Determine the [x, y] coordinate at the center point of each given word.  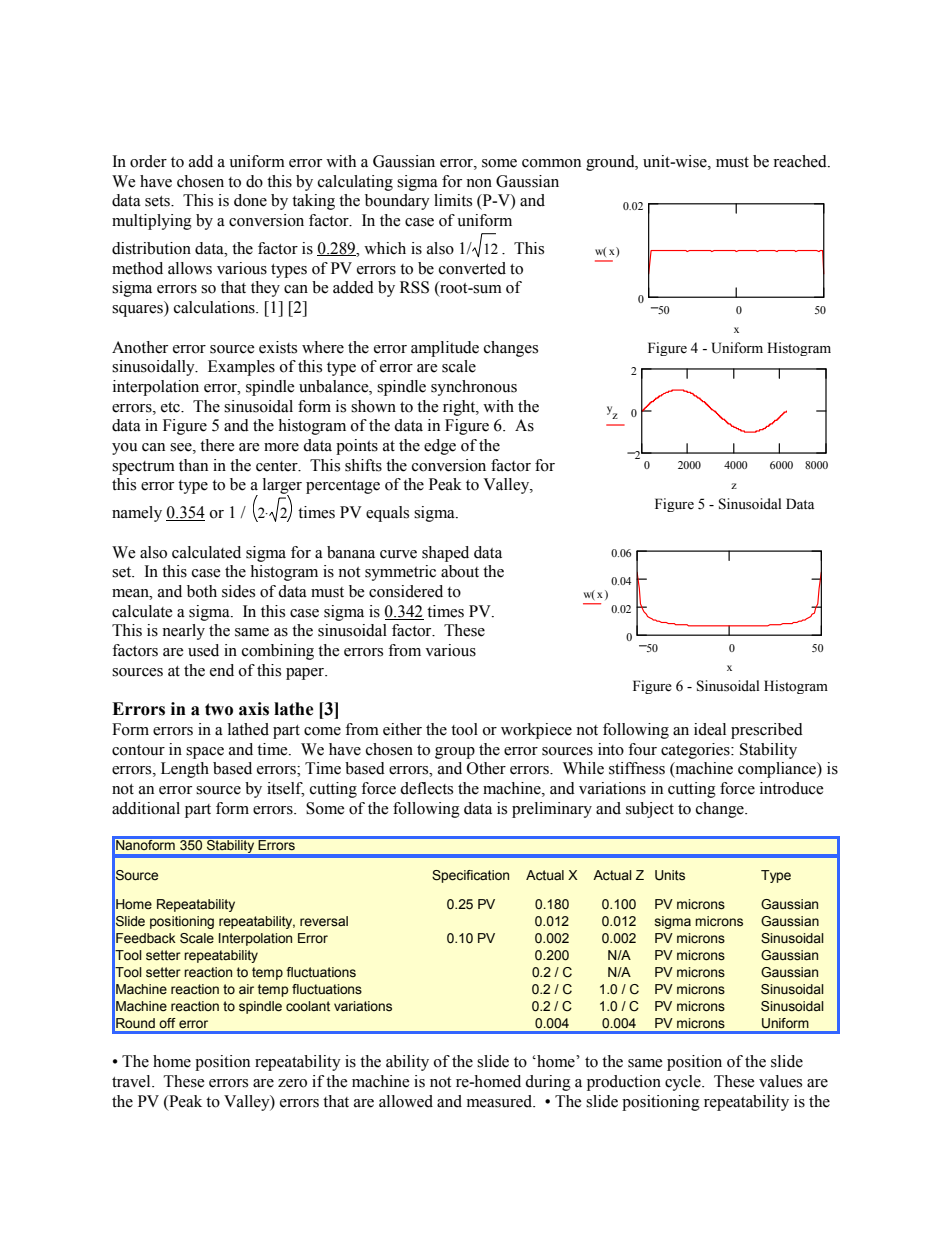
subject [650, 810]
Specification [470, 876]
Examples [241, 368]
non [479, 183]
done [250, 200]
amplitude [445, 349]
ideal [710, 729]
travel [132, 1081]
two [219, 709]
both [202, 591]
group [455, 753]
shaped [445, 554]
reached [801, 161]
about [460, 571]
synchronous [474, 388]
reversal [324, 921]
